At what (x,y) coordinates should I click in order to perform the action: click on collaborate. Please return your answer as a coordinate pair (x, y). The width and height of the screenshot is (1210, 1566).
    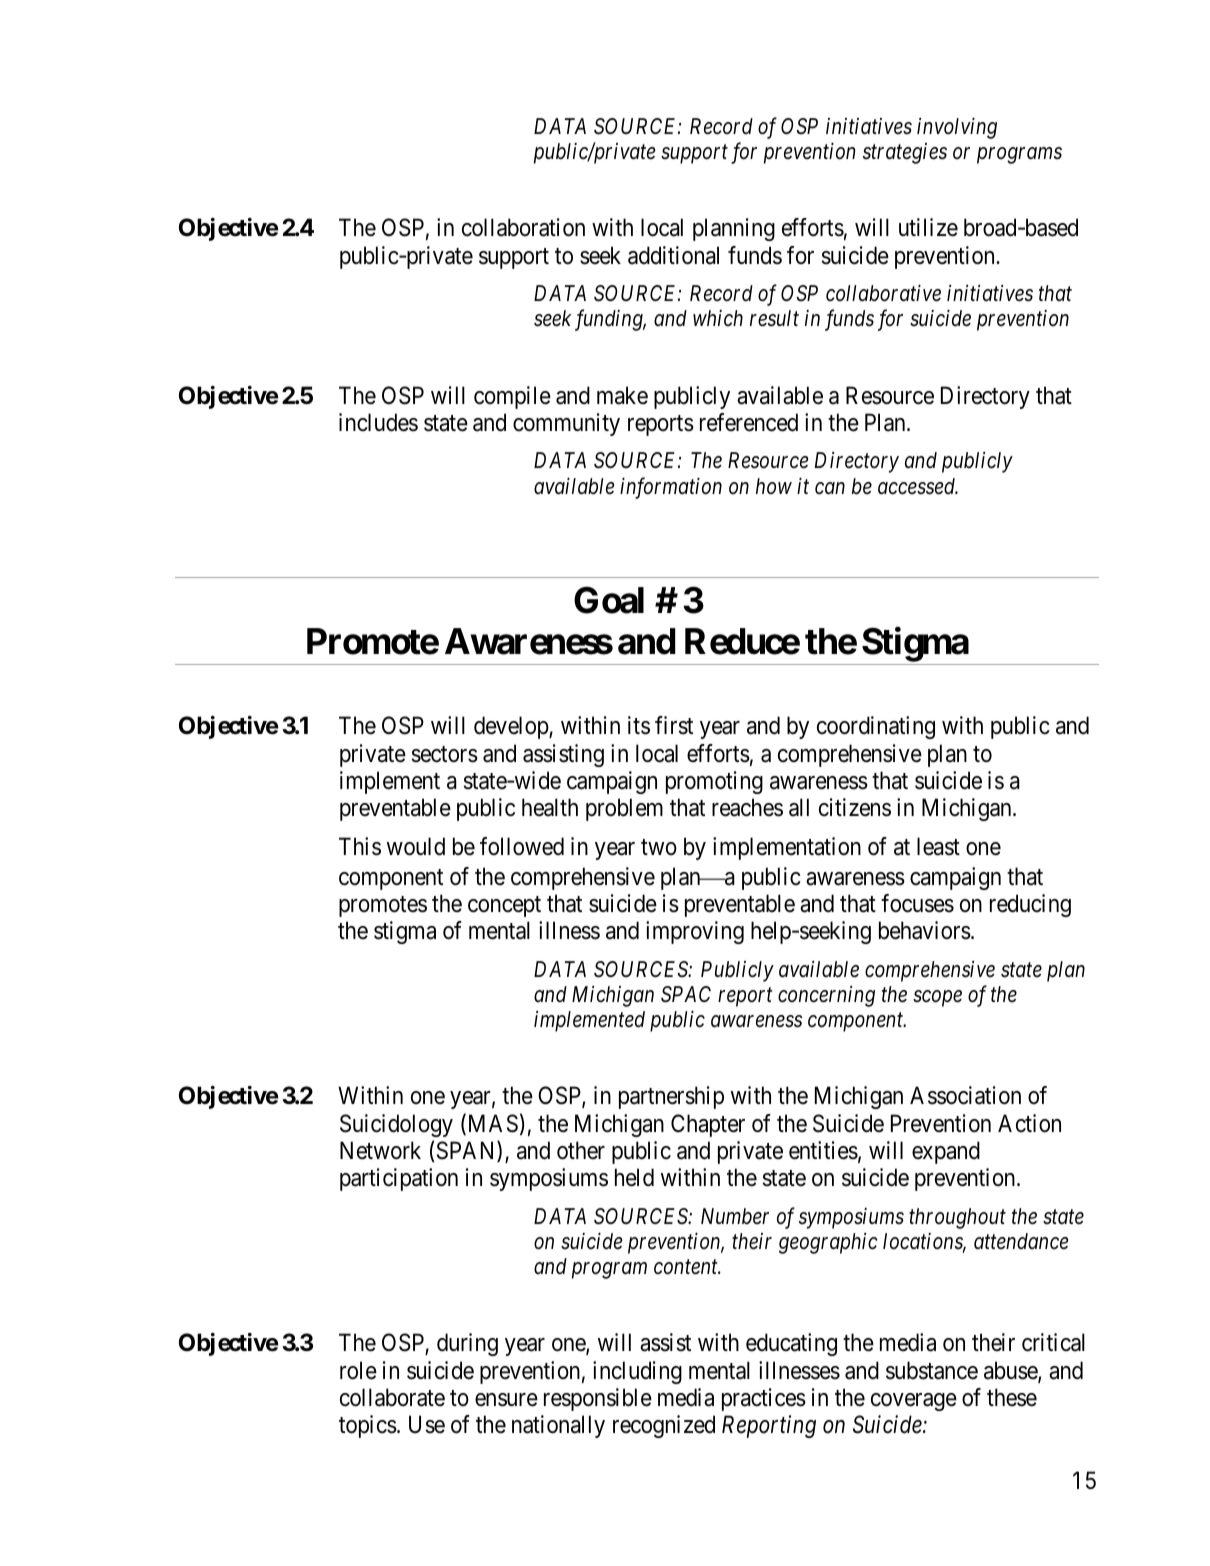
    Looking at the image, I should click on (392, 1397).
